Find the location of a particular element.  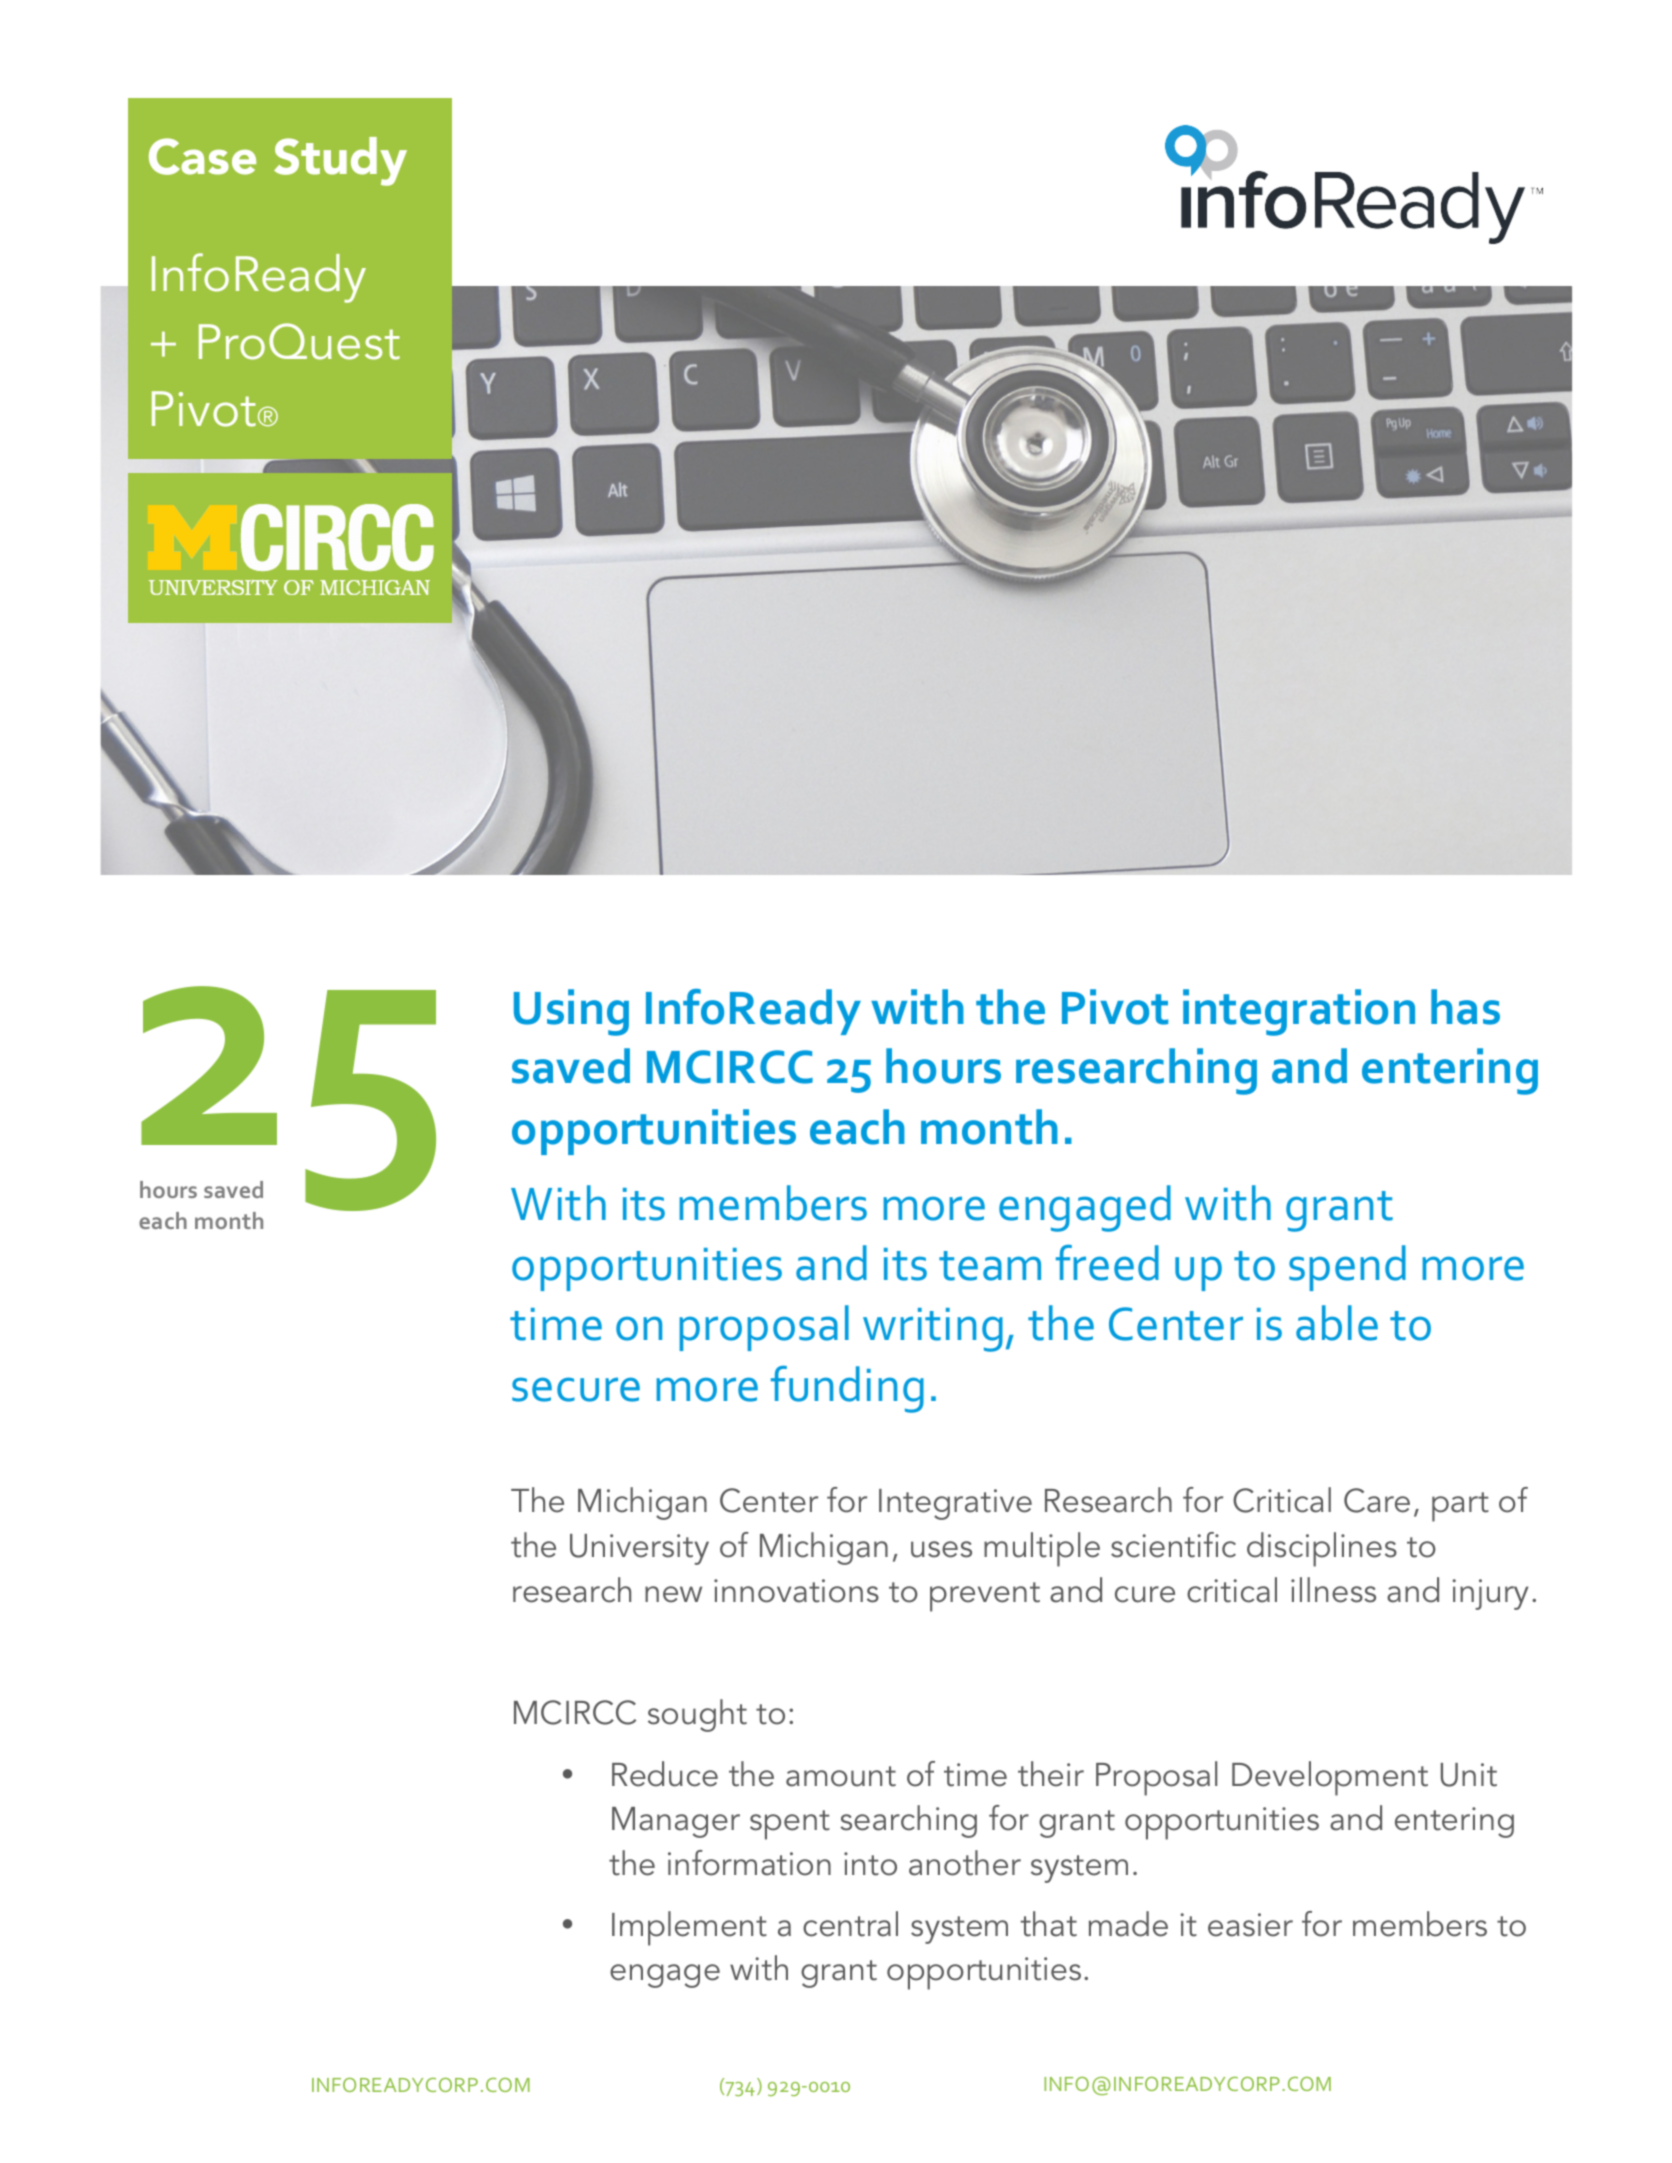

has is located at coordinates (1465, 1007).
